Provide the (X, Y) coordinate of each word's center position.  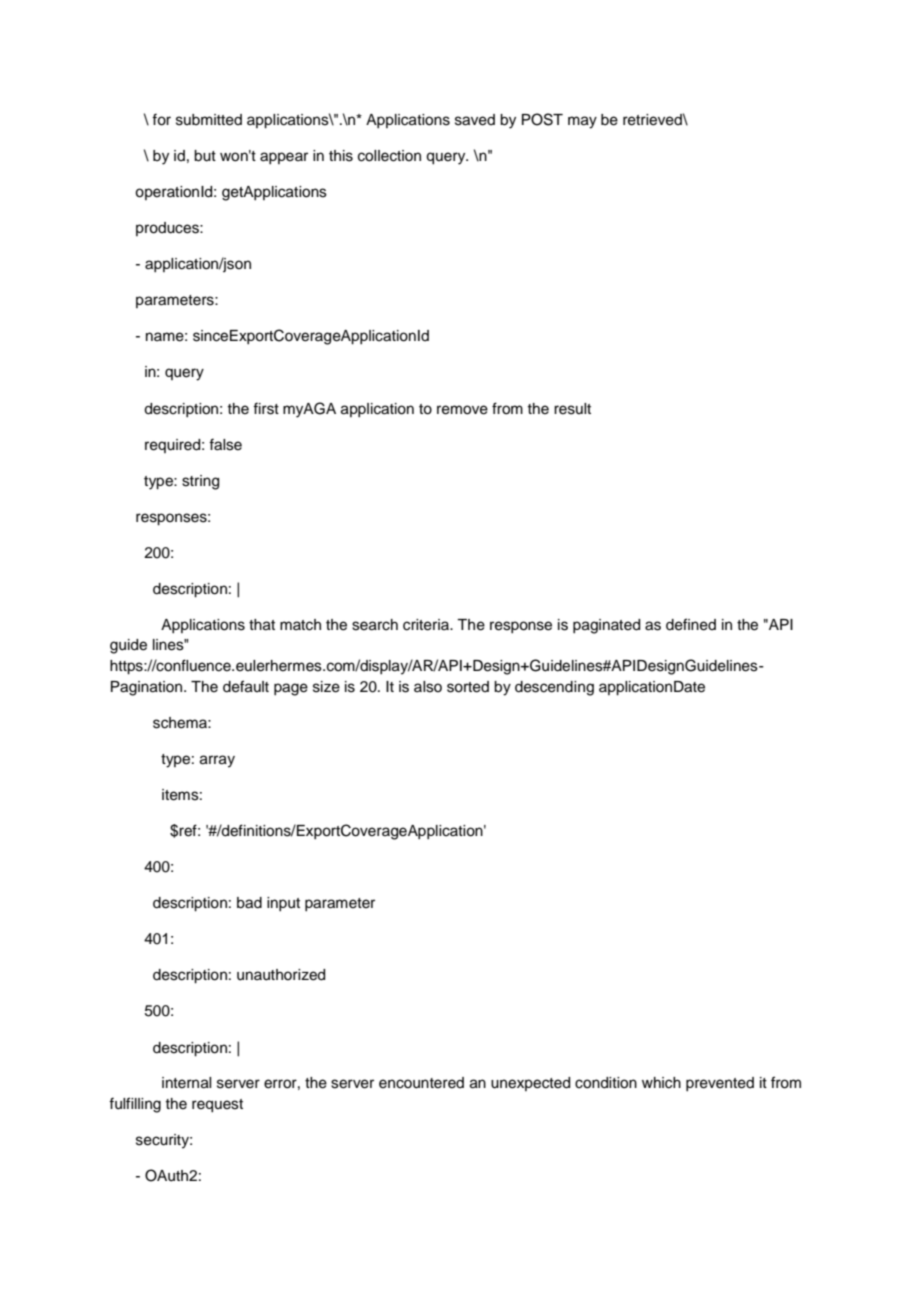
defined (691, 624)
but (205, 156)
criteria (427, 625)
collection (389, 156)
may (582, 122)
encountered (421, 1083)
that (262, 625)
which (661, 1083)
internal (186, 1083)
